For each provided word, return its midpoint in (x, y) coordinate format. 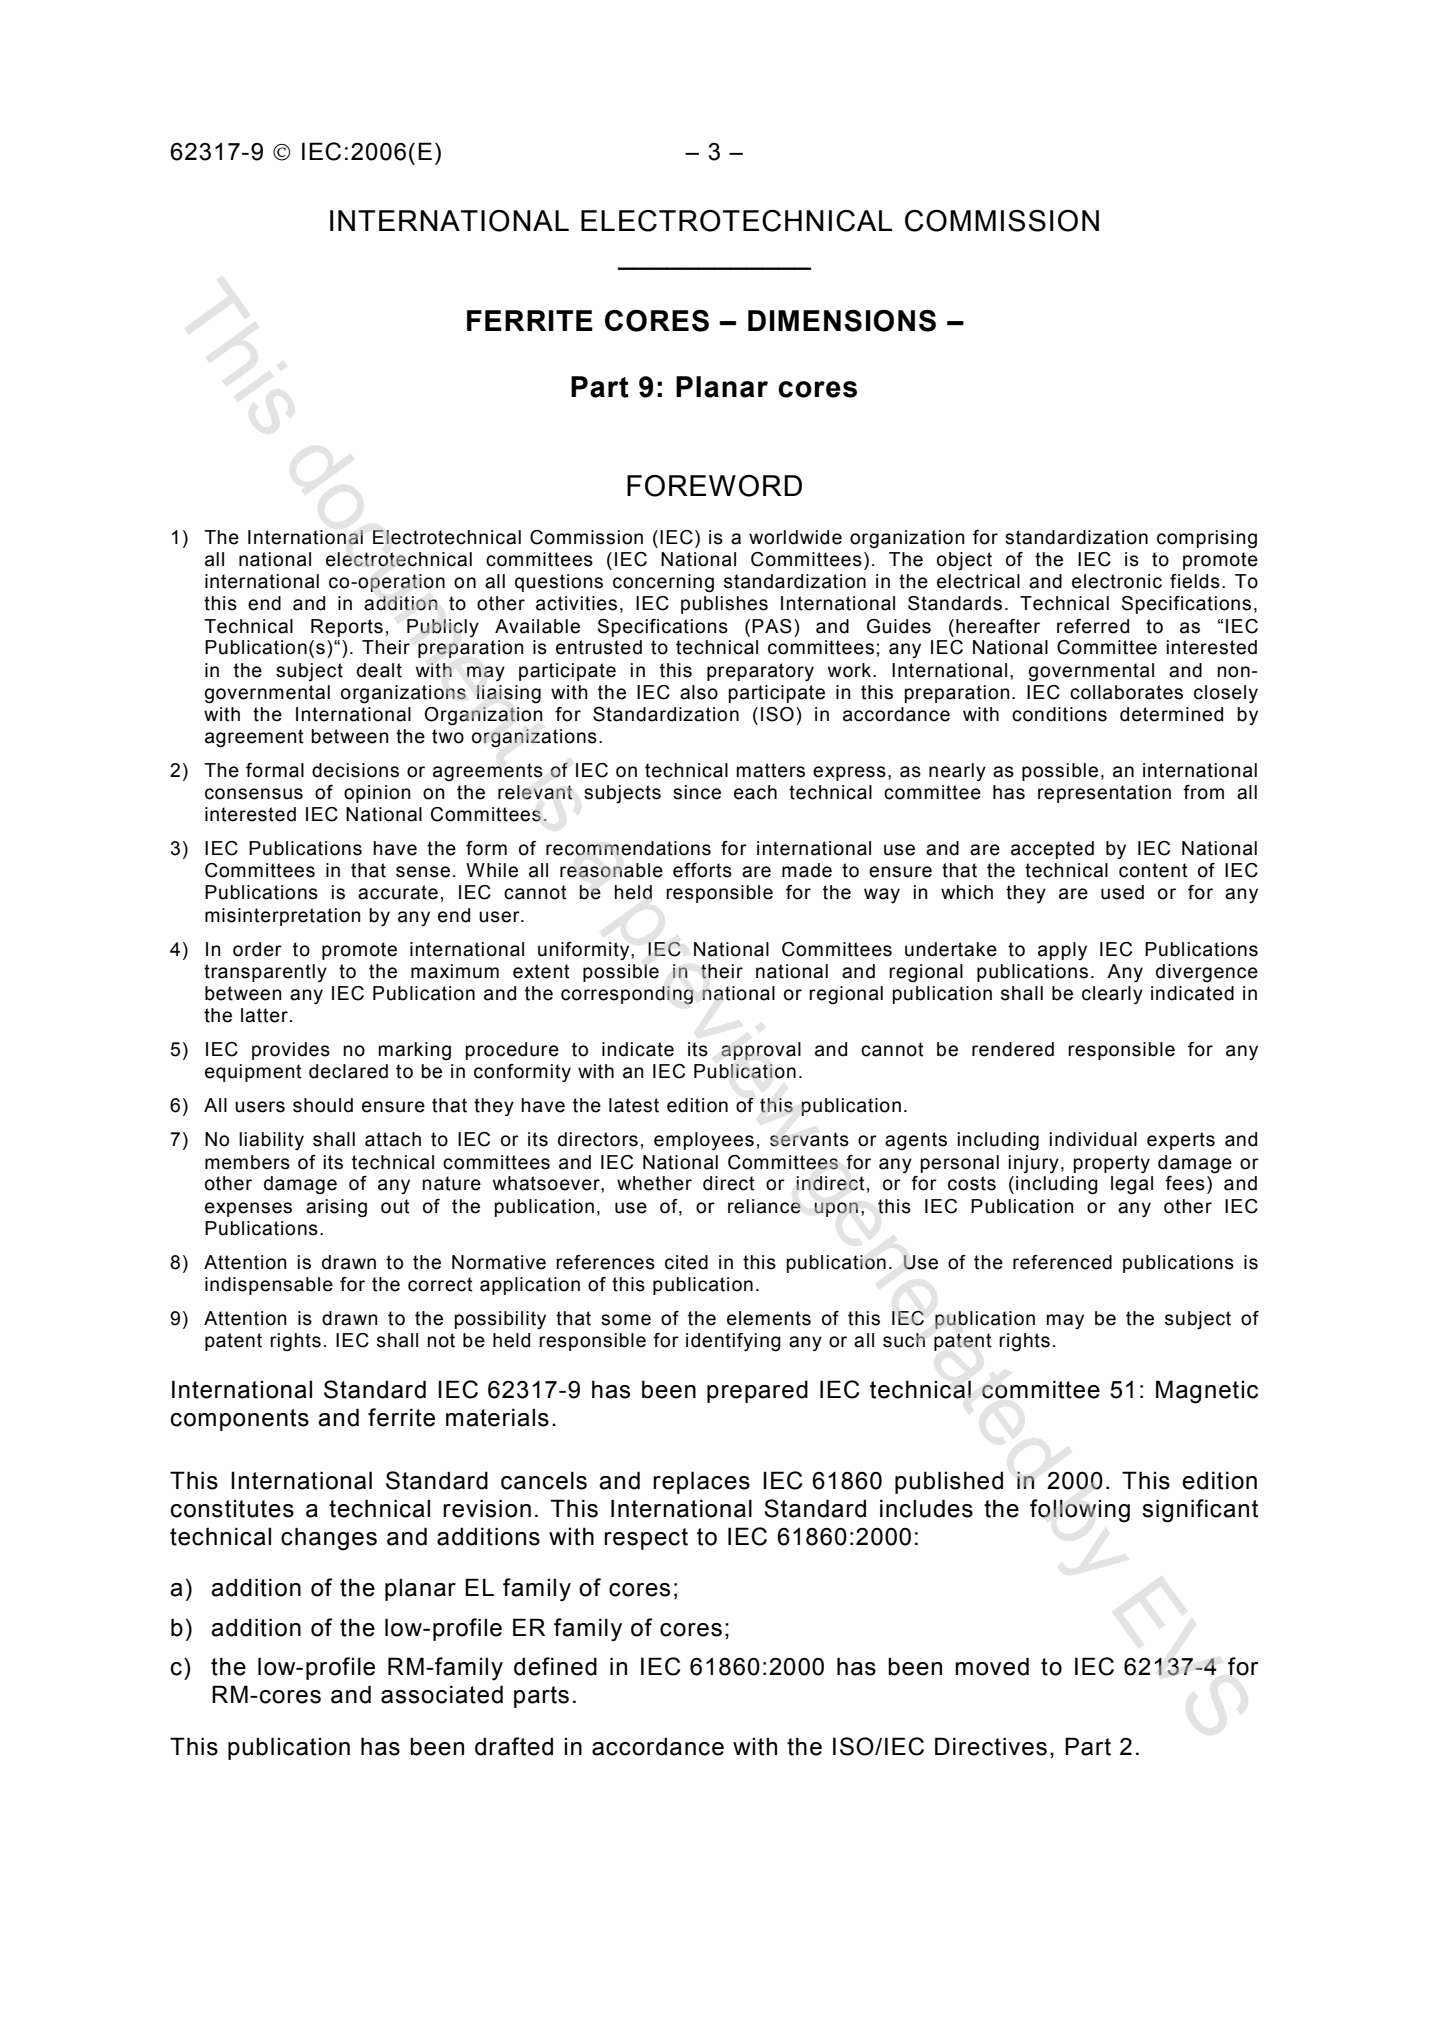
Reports (347, 628)
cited (686, 1262)
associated (442, 1694)
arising (336, 1208)
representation (1104, 794)
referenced (1062, 1262)
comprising (1207, 539)
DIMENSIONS (842, 321)
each (755, 792)
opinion (377, 794)
